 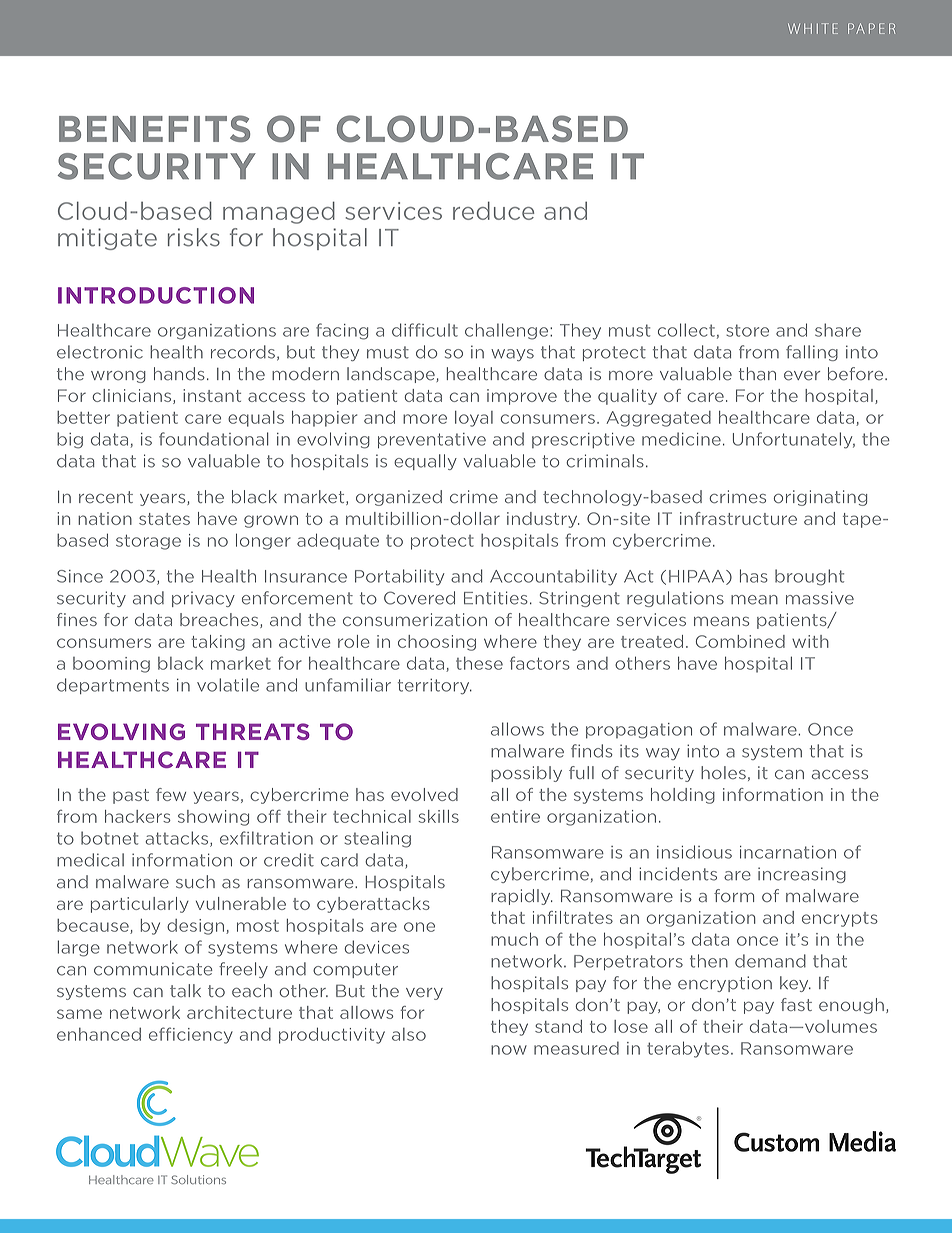 I want to click on threats, so click(x=253, y=731).
